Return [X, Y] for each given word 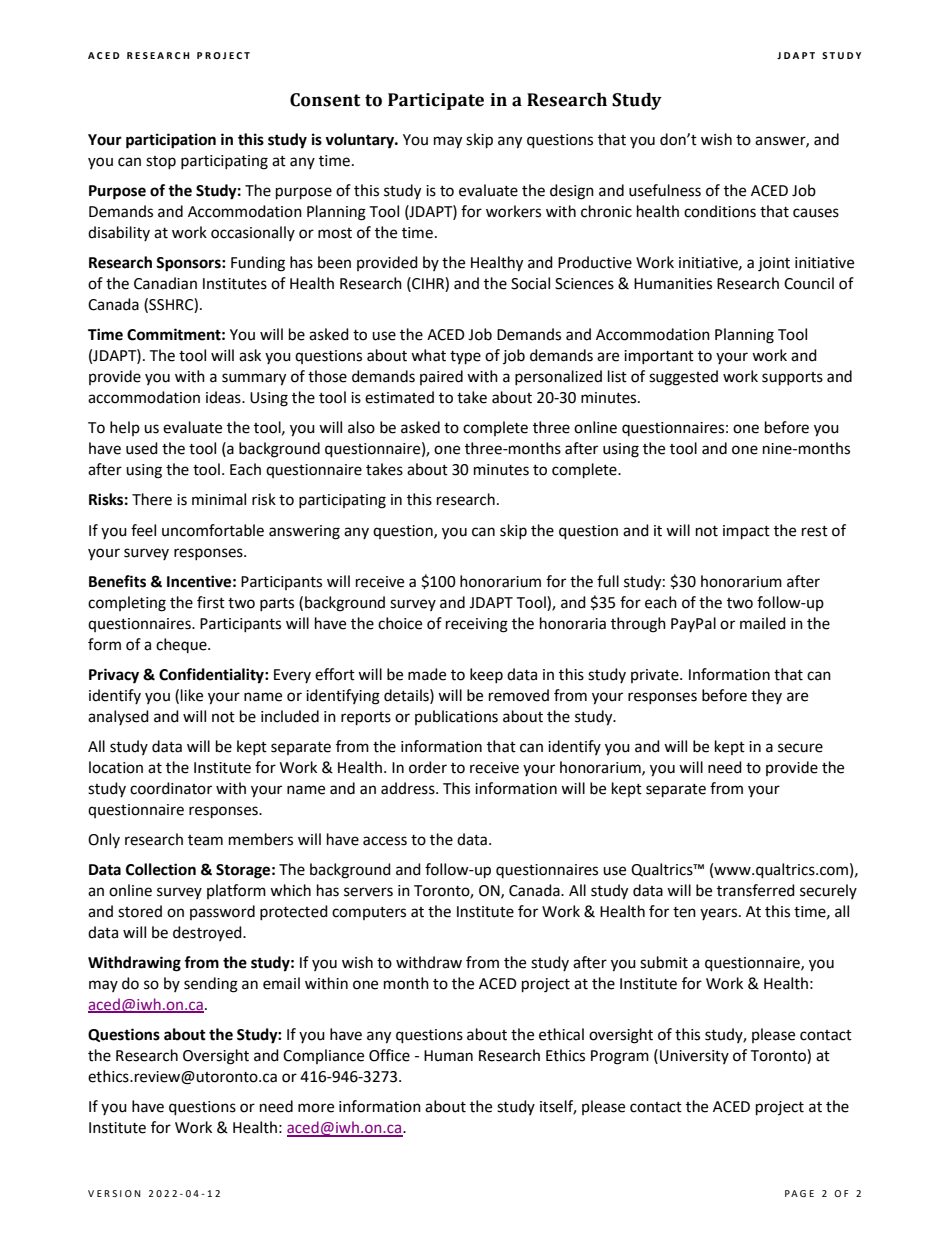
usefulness [665, 190]
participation [171, 141]
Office [389, 1055]
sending [211, 985]
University [694, 1057]
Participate [436, 101]
